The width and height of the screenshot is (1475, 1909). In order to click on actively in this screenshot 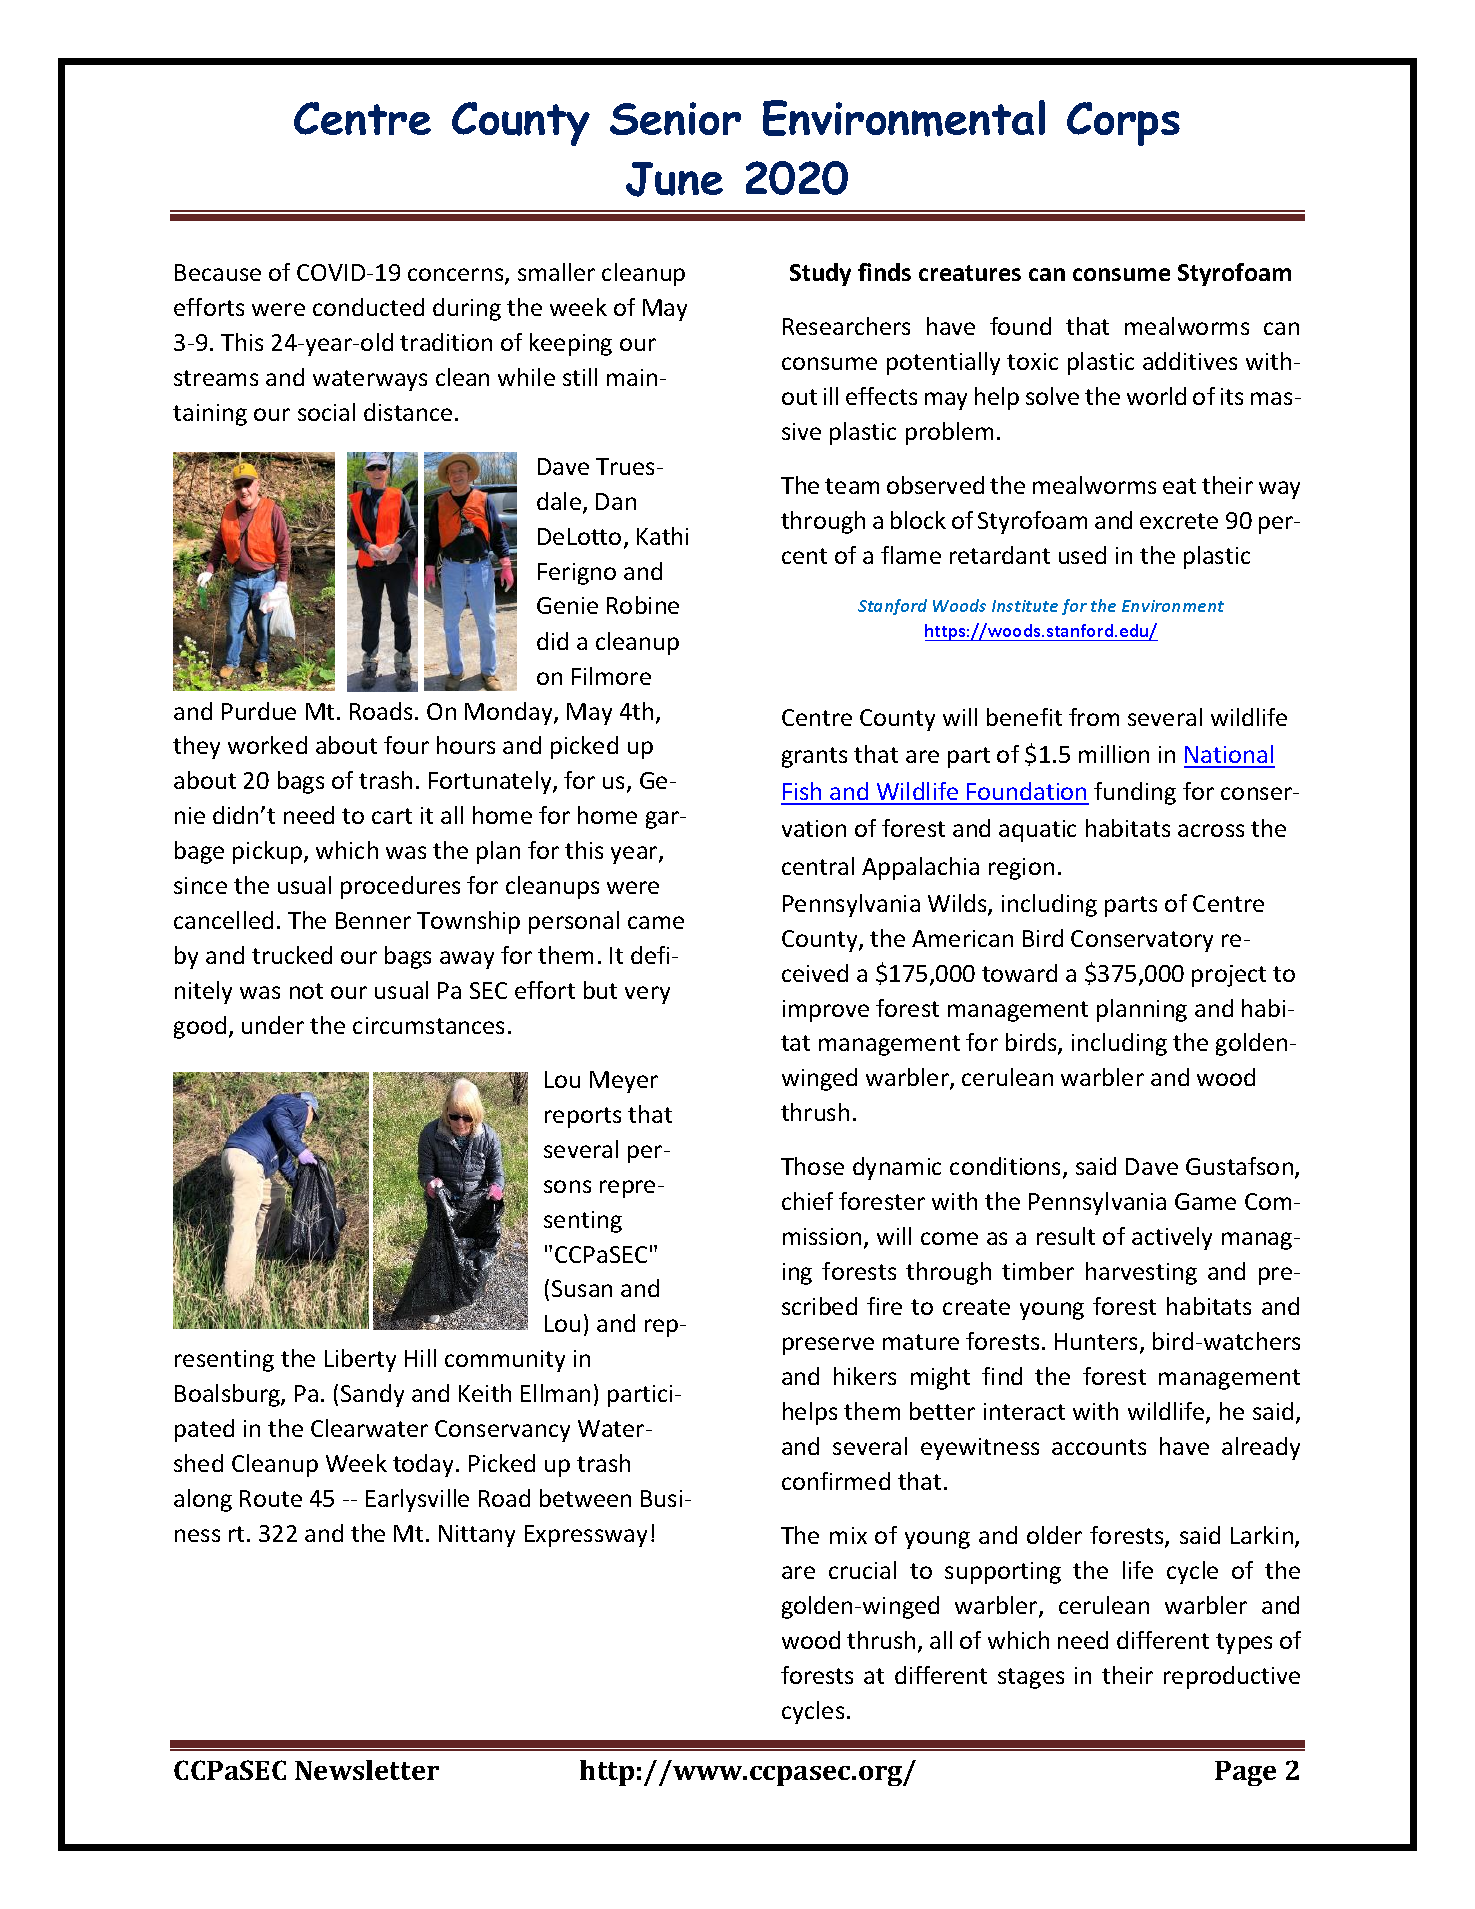, I will do `click(1172, 1238)`.
